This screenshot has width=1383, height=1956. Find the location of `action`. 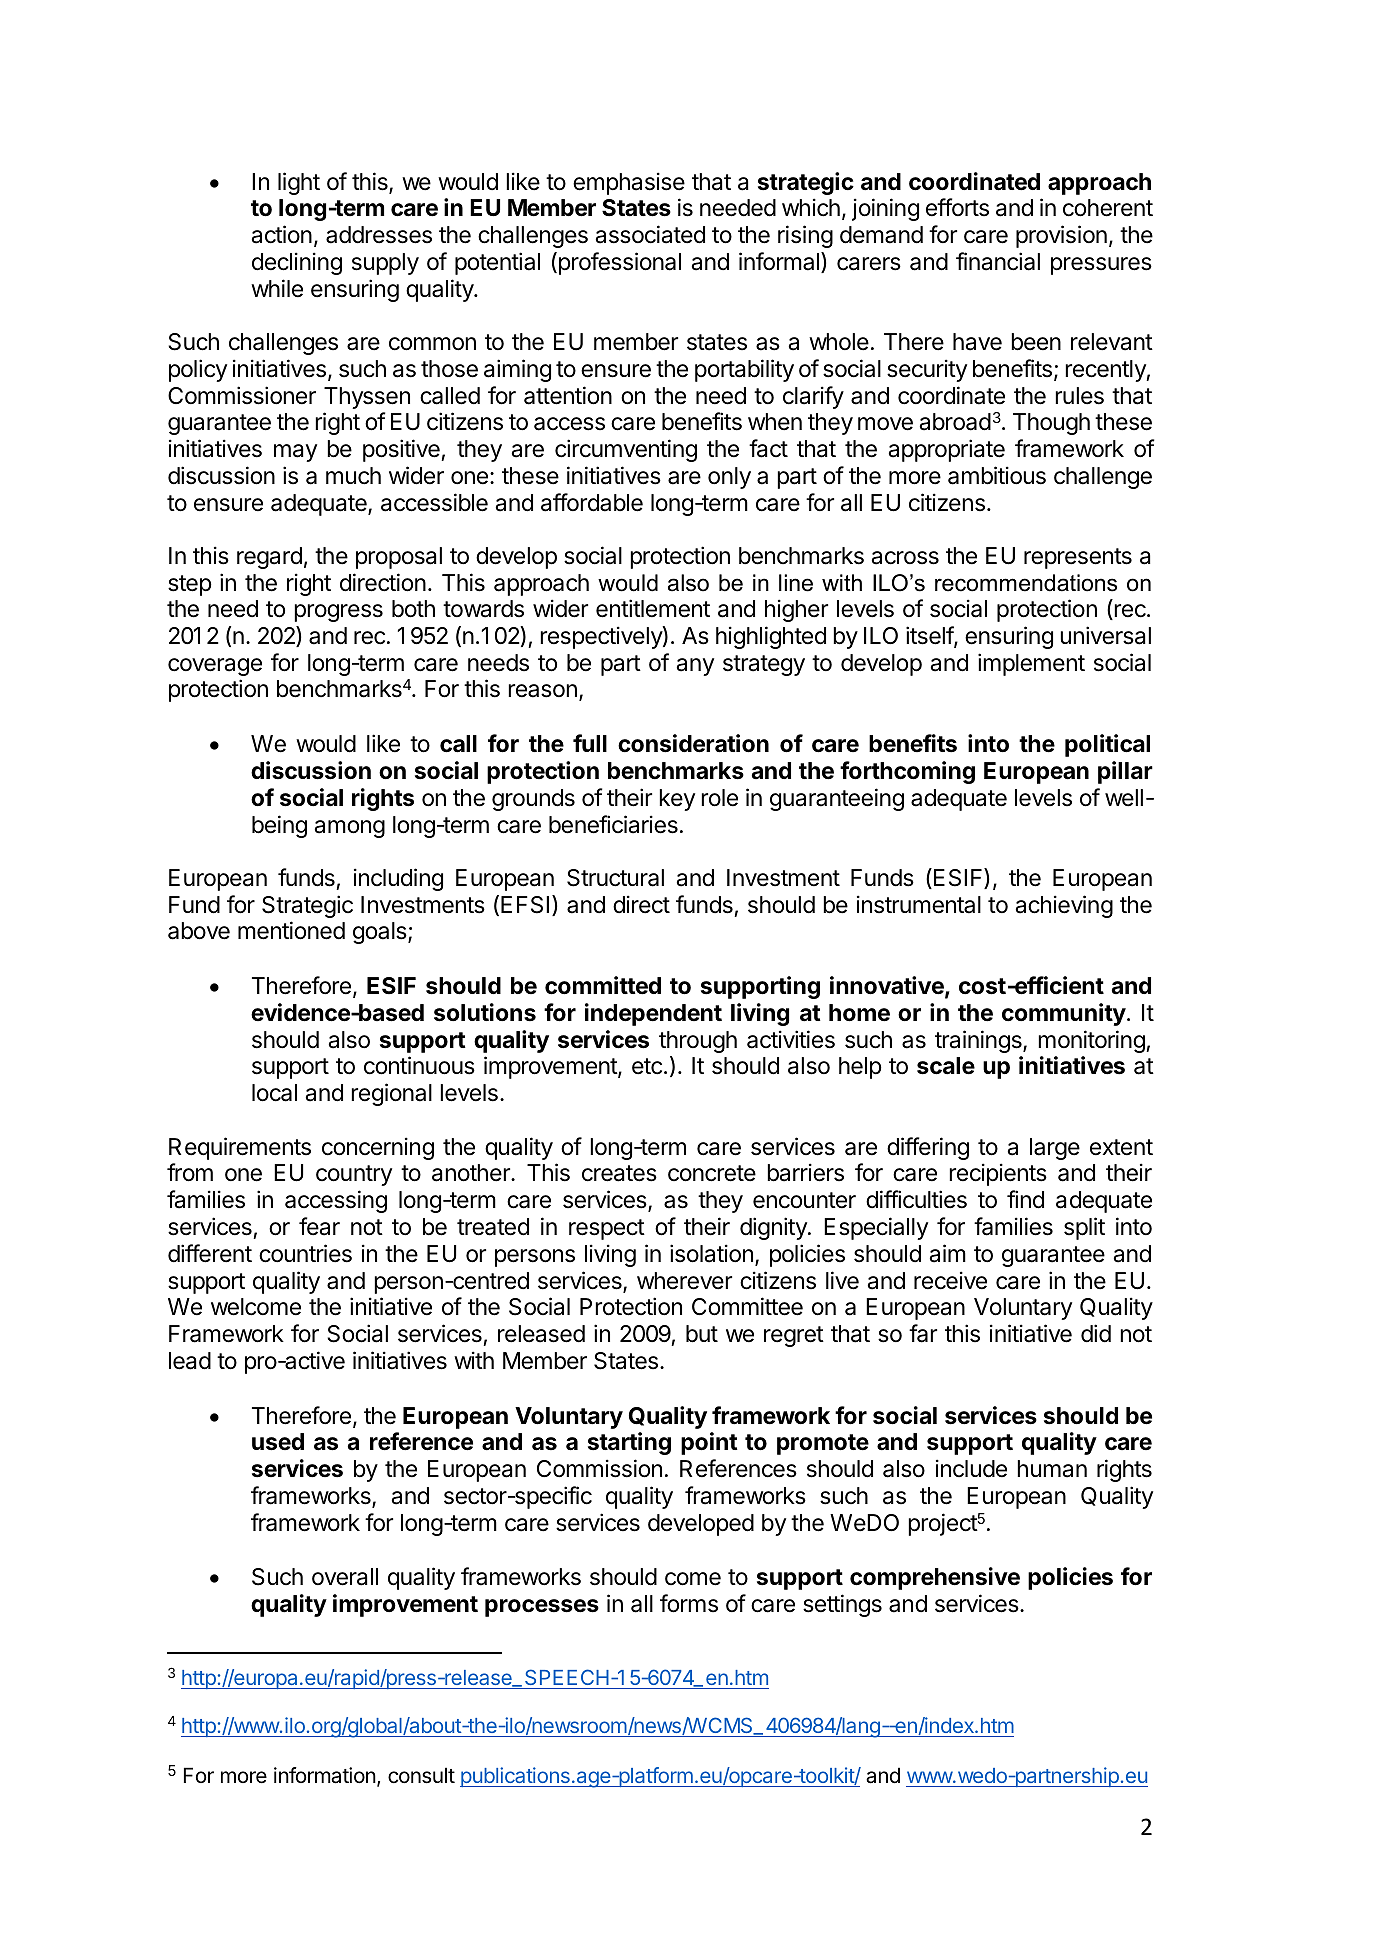

action is located at coordinates (282, 234).
